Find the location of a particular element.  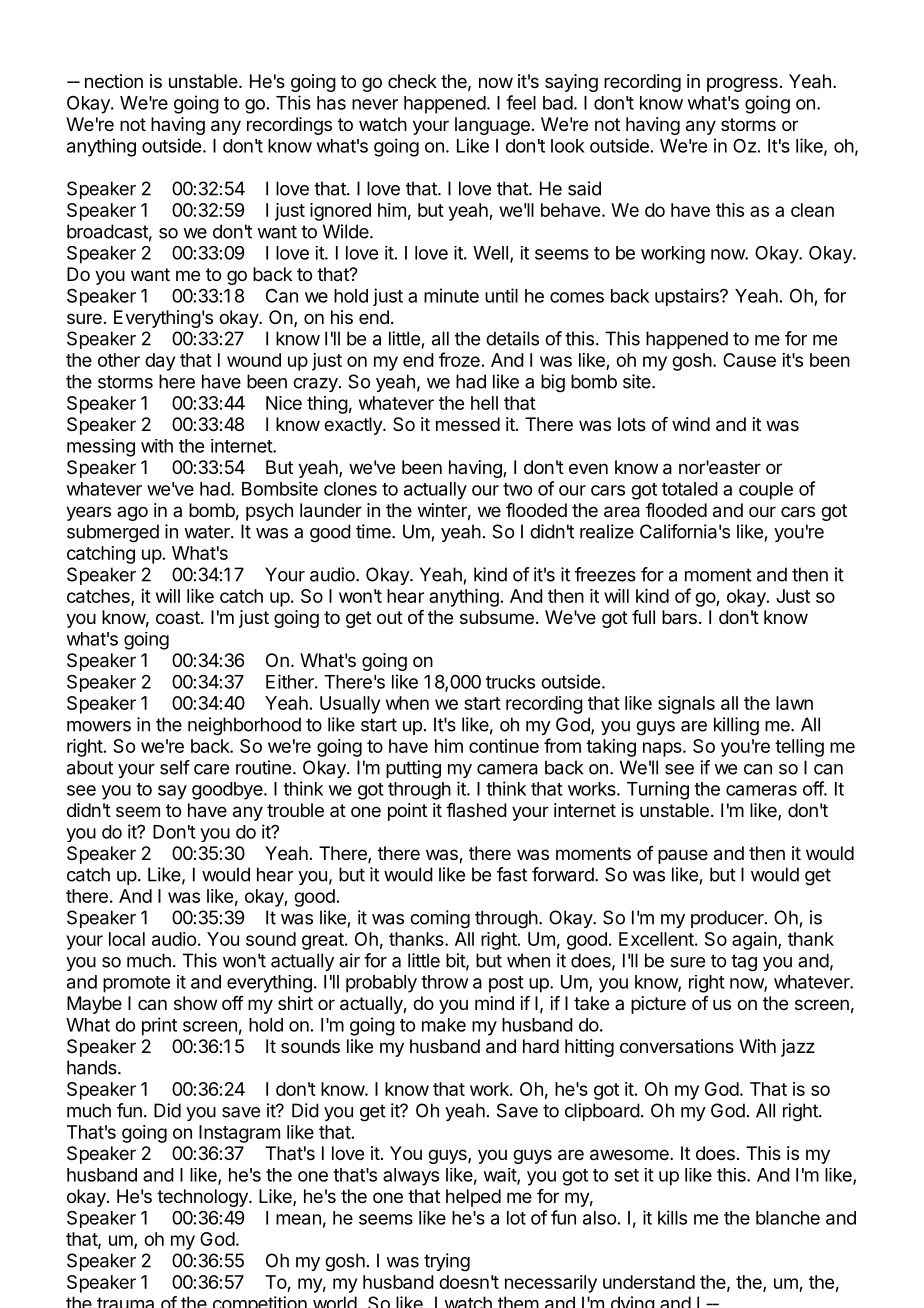

trucks is located at coordinates (510, 682).
